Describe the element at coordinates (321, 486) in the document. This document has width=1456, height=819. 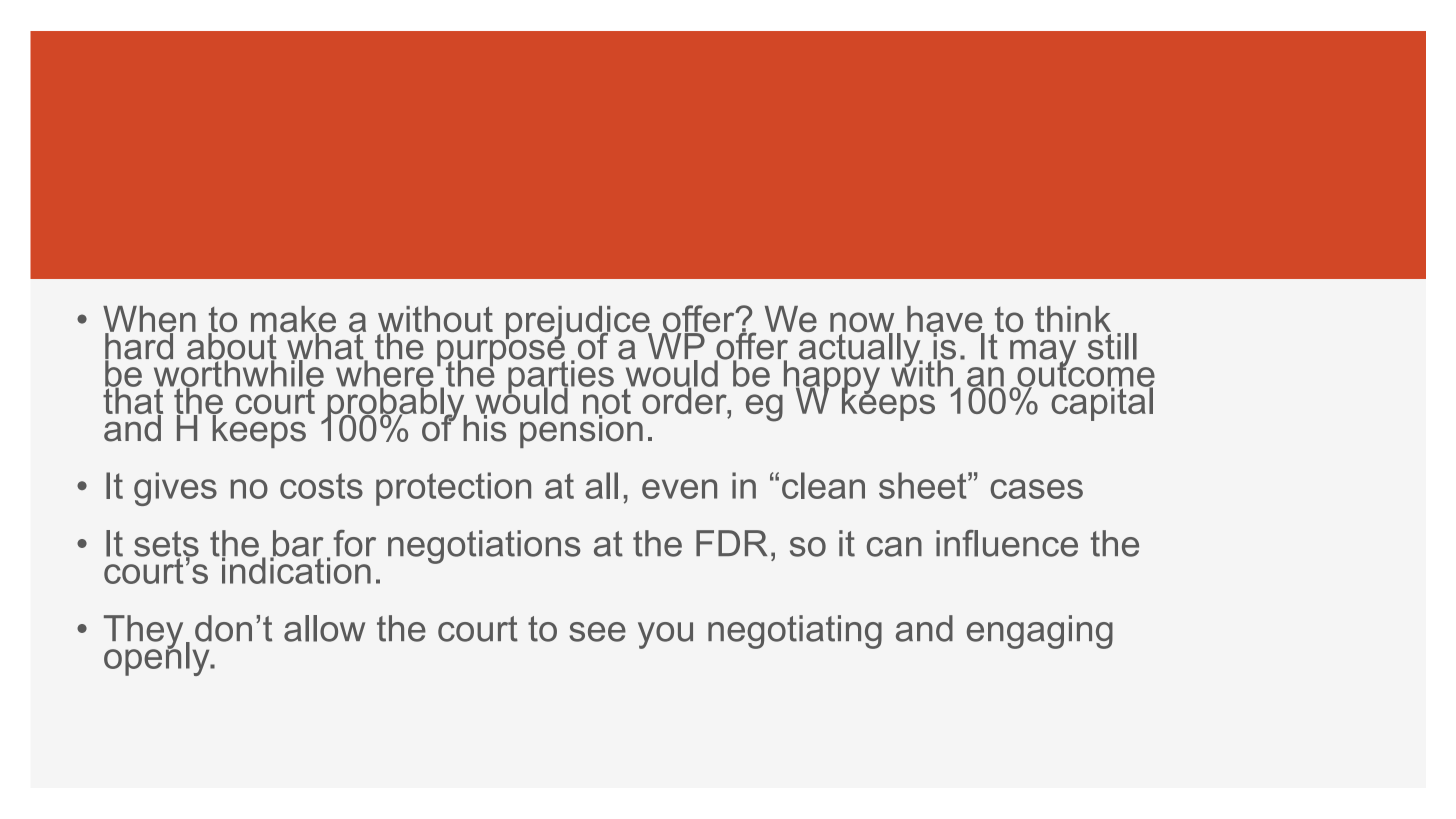
I see `costs` at that location.
